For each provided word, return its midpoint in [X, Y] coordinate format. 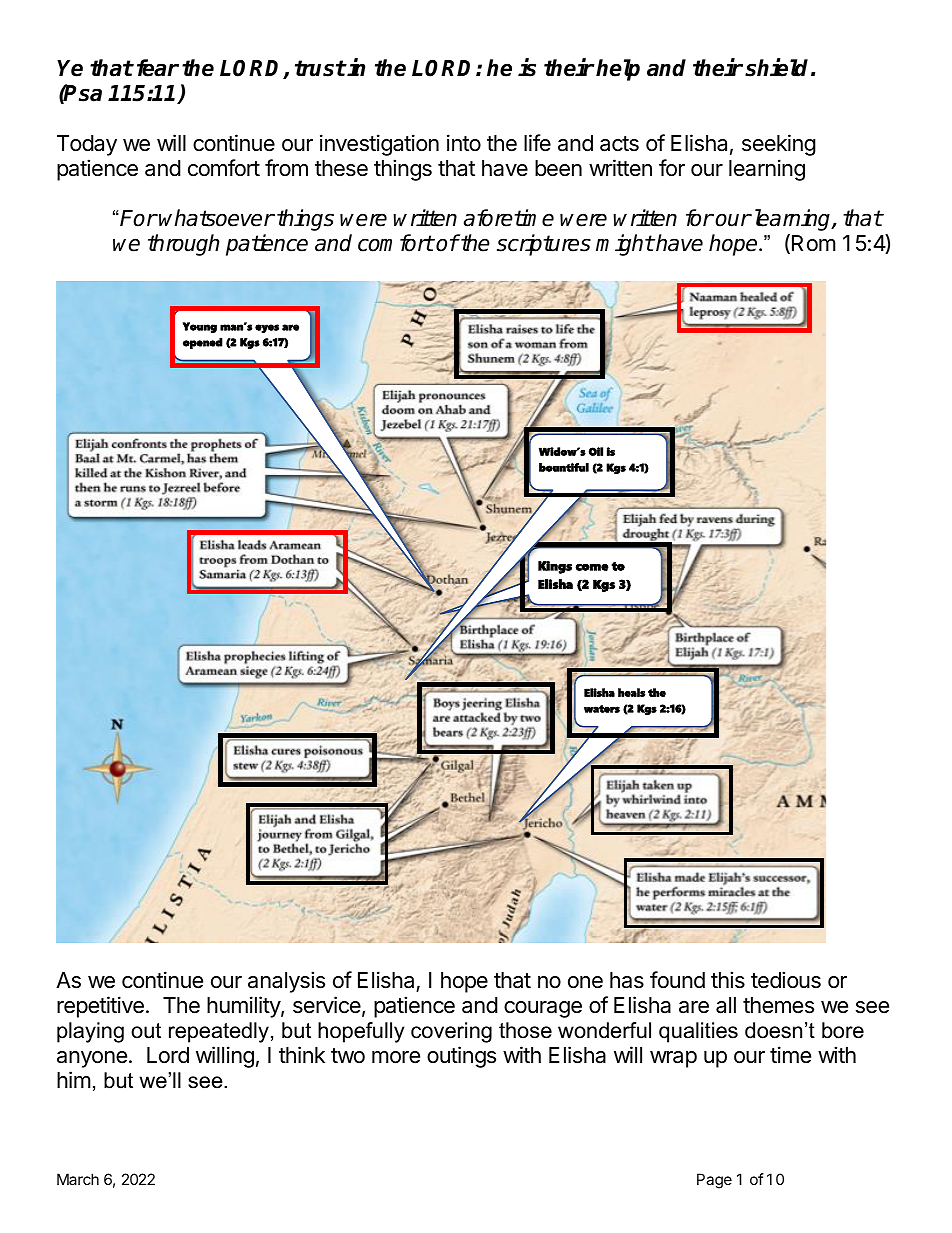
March [78, 1179]
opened [203, 343]
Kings [555, 567]
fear [158, 68]
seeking [779, 145]
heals [631, 692]
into [464, 142]
